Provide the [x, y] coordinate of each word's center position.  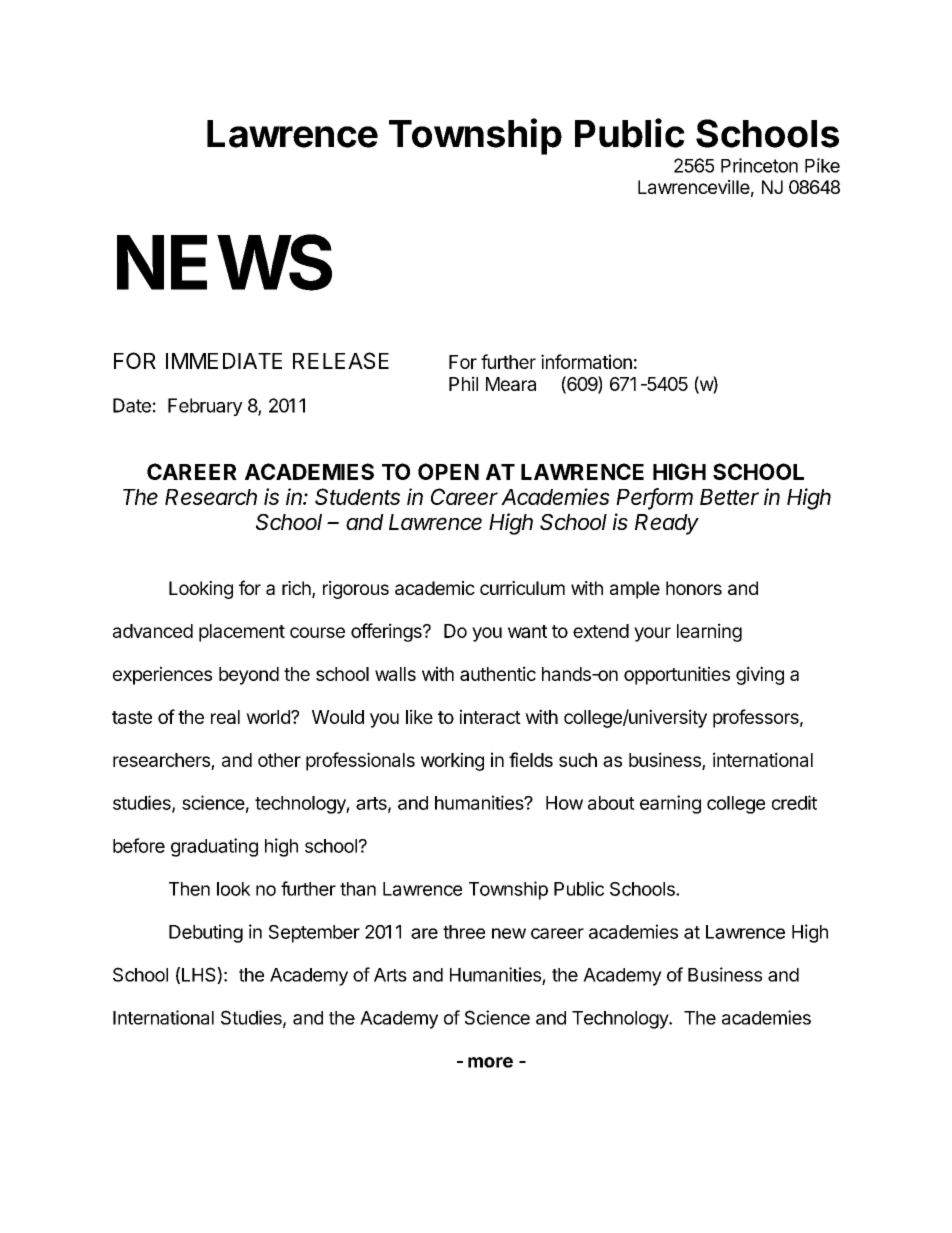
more [490, 1062]
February [205, 407]
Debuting [206, 933]
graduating [214, 847]
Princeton [759, 165]
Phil [463, 383]
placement [242, 633]
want [527, 631]
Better [729, 497]
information [586, 361]
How [564, 803]
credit [794, 802]
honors [694, 588]
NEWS [224, 262]
